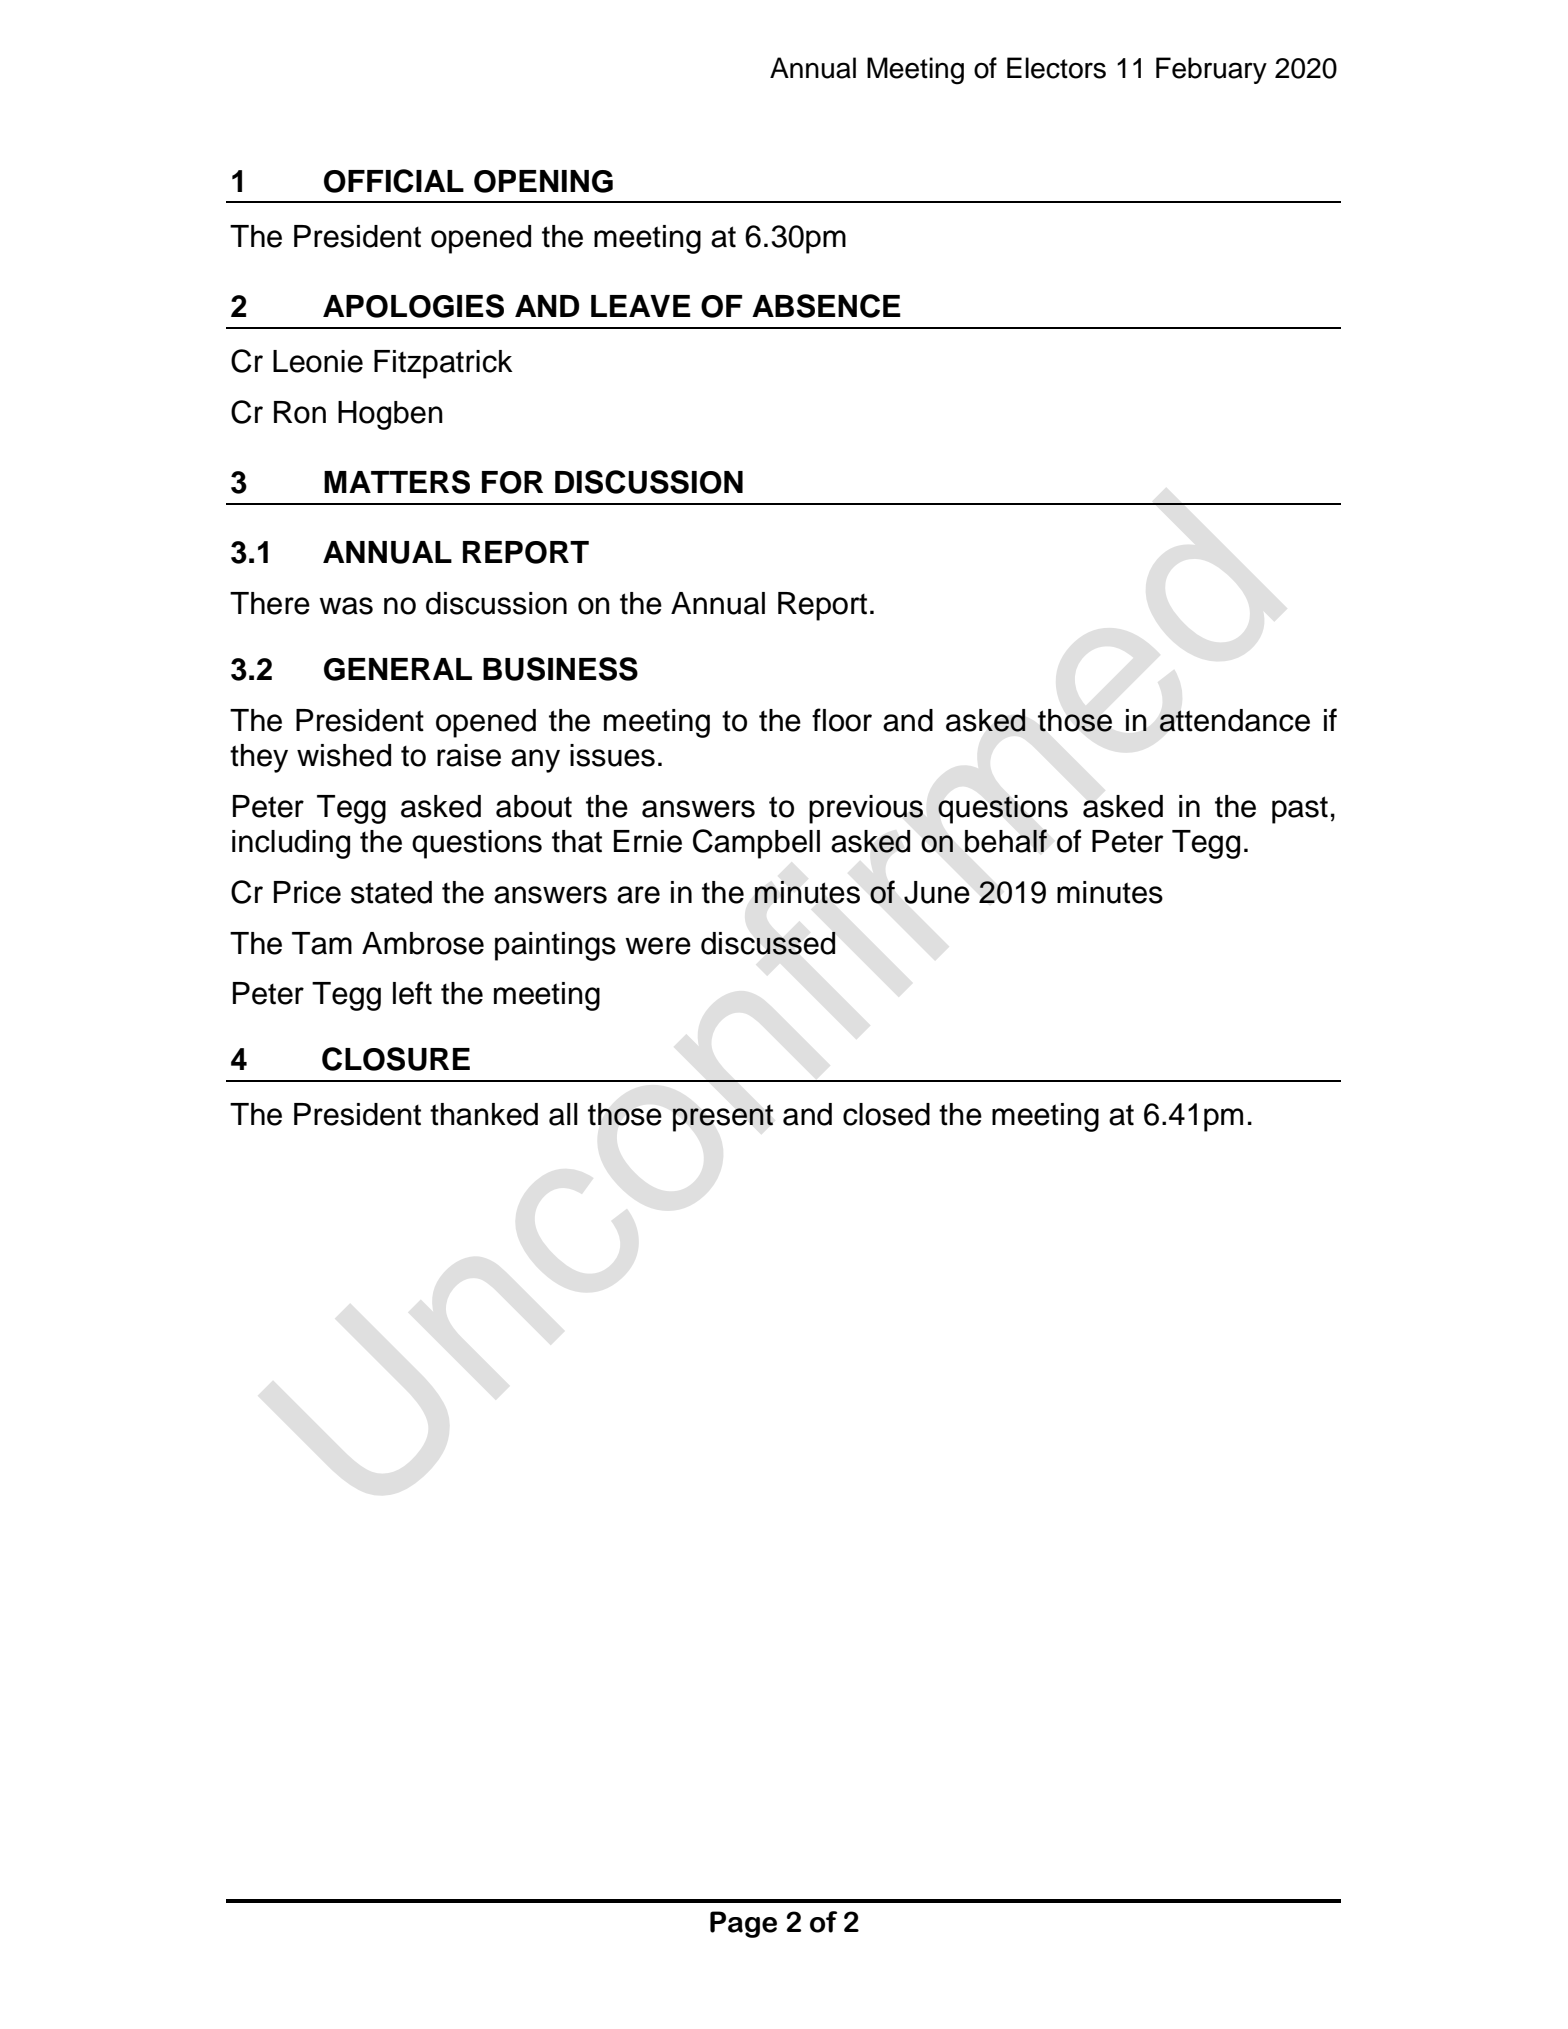 The width and height of the document is (1568, 2029). Describe the element at coordinates (768, 943) in the document. I see `discussed` at that location.
